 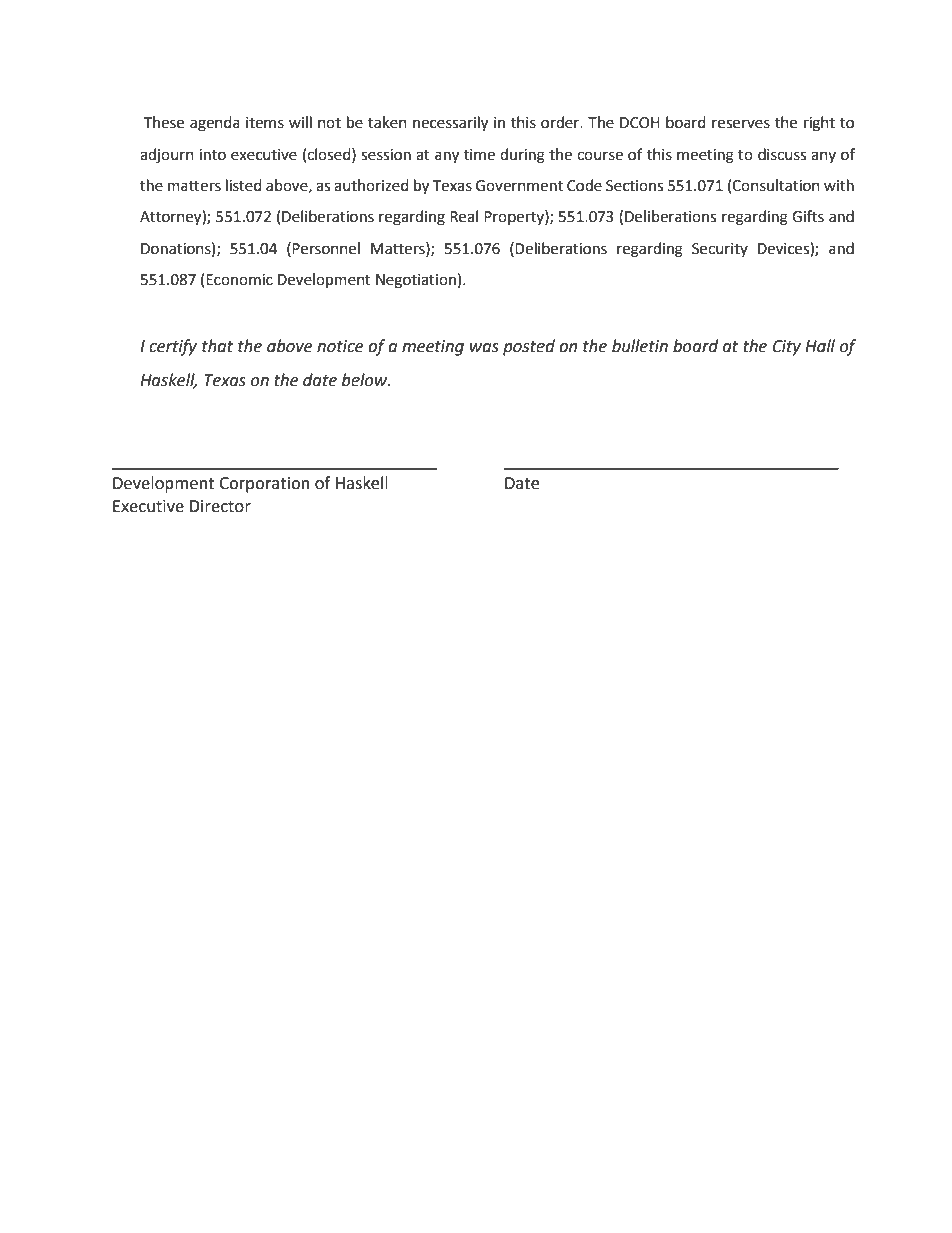 I want to click on items, so click(x=265, y=123).
